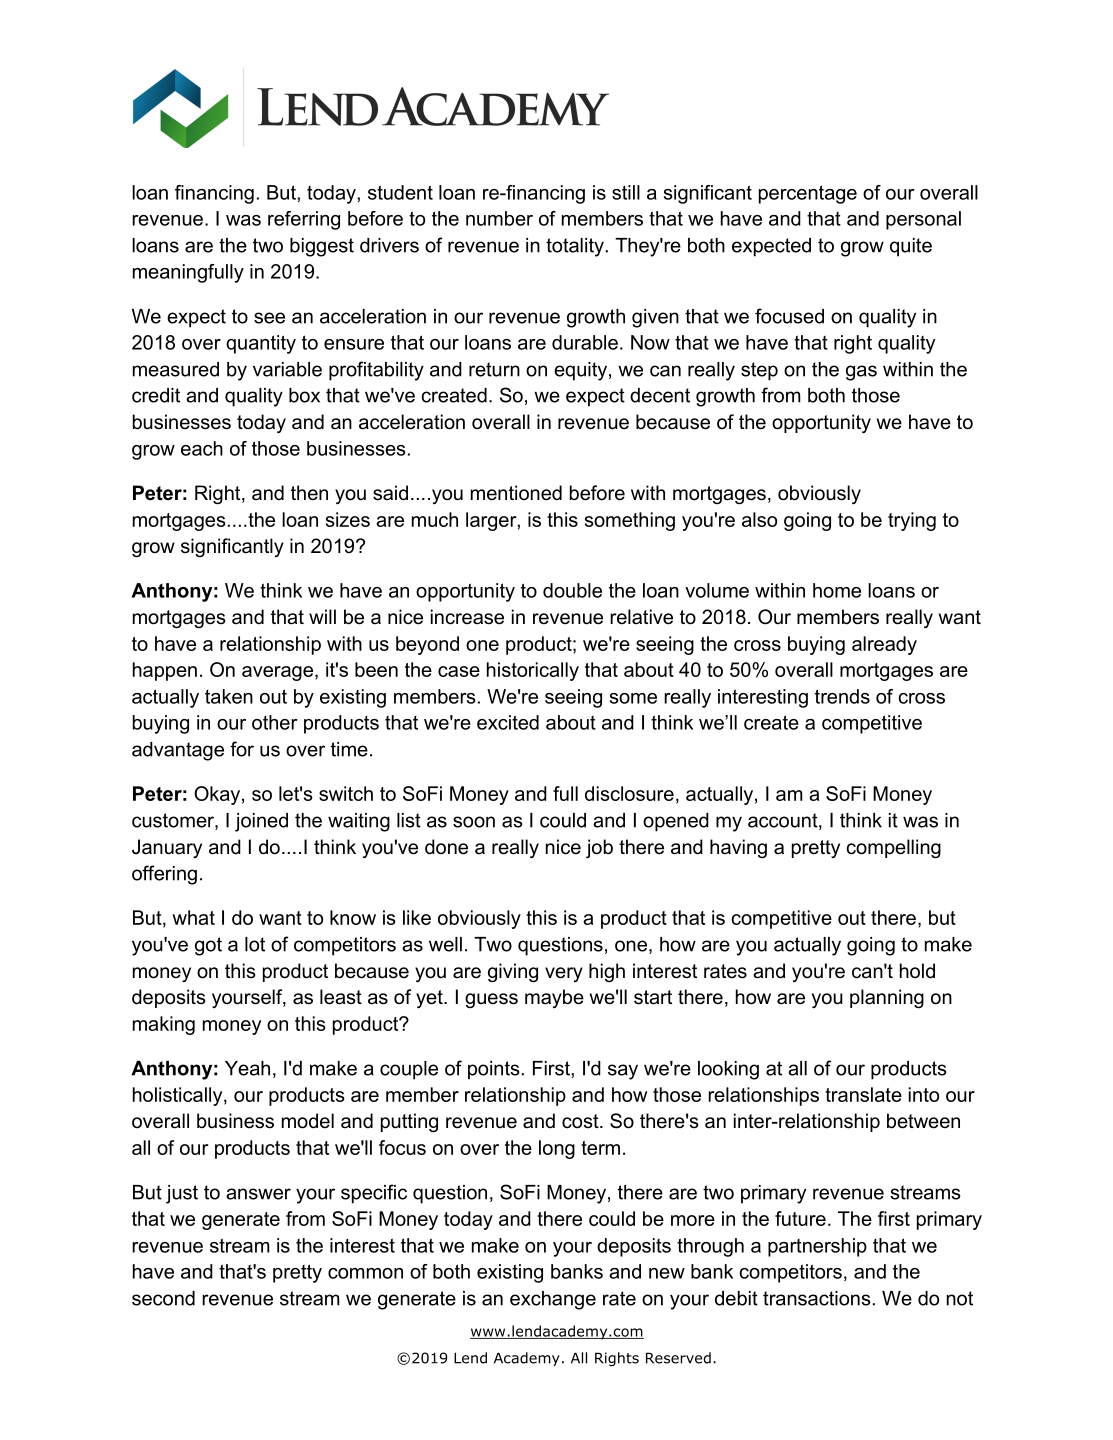 The image size is (1113, 1440). I want to click on translate, so click(863, 1094).
